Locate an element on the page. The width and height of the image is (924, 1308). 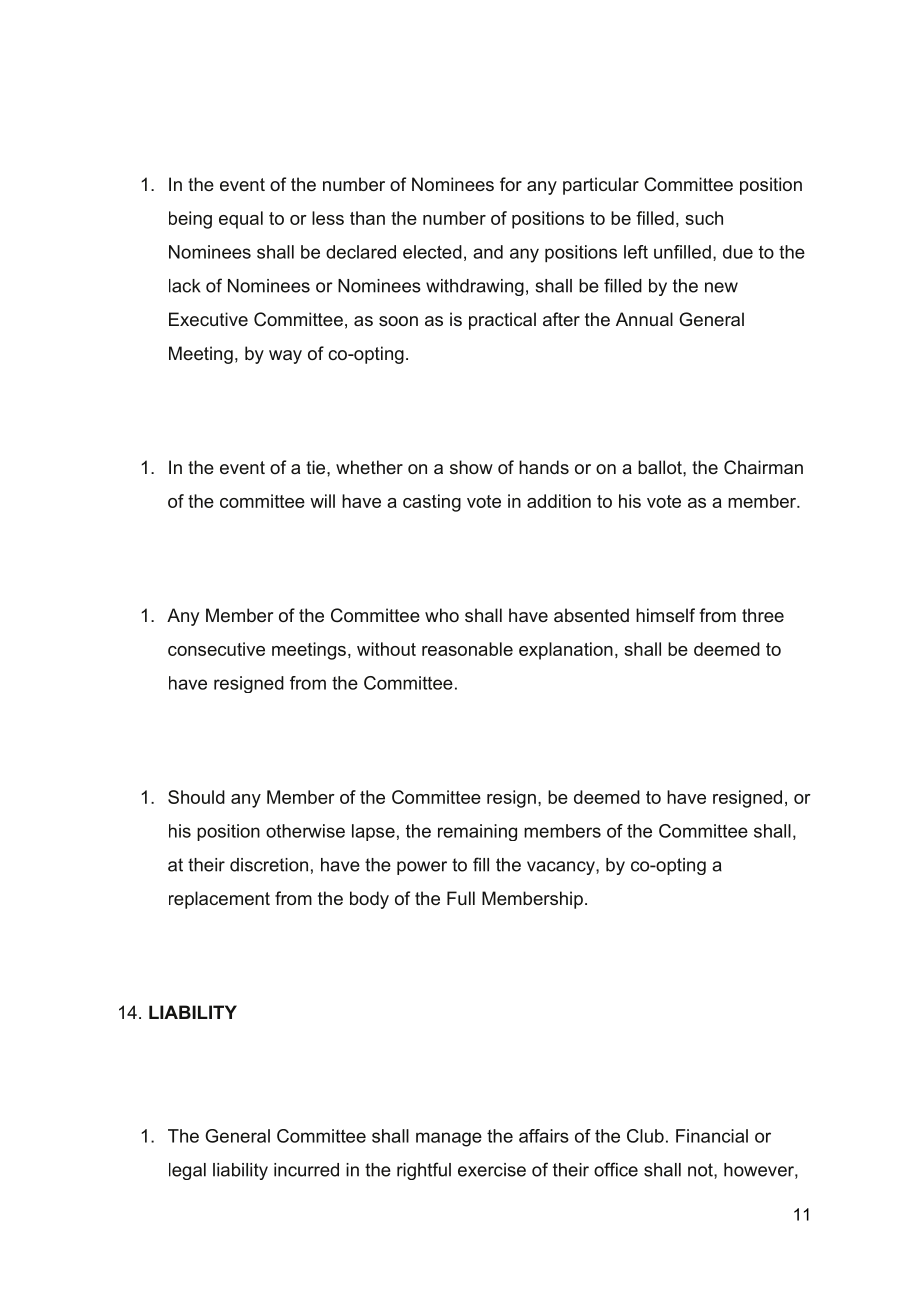
Full is located at coordinates (461, 898).
